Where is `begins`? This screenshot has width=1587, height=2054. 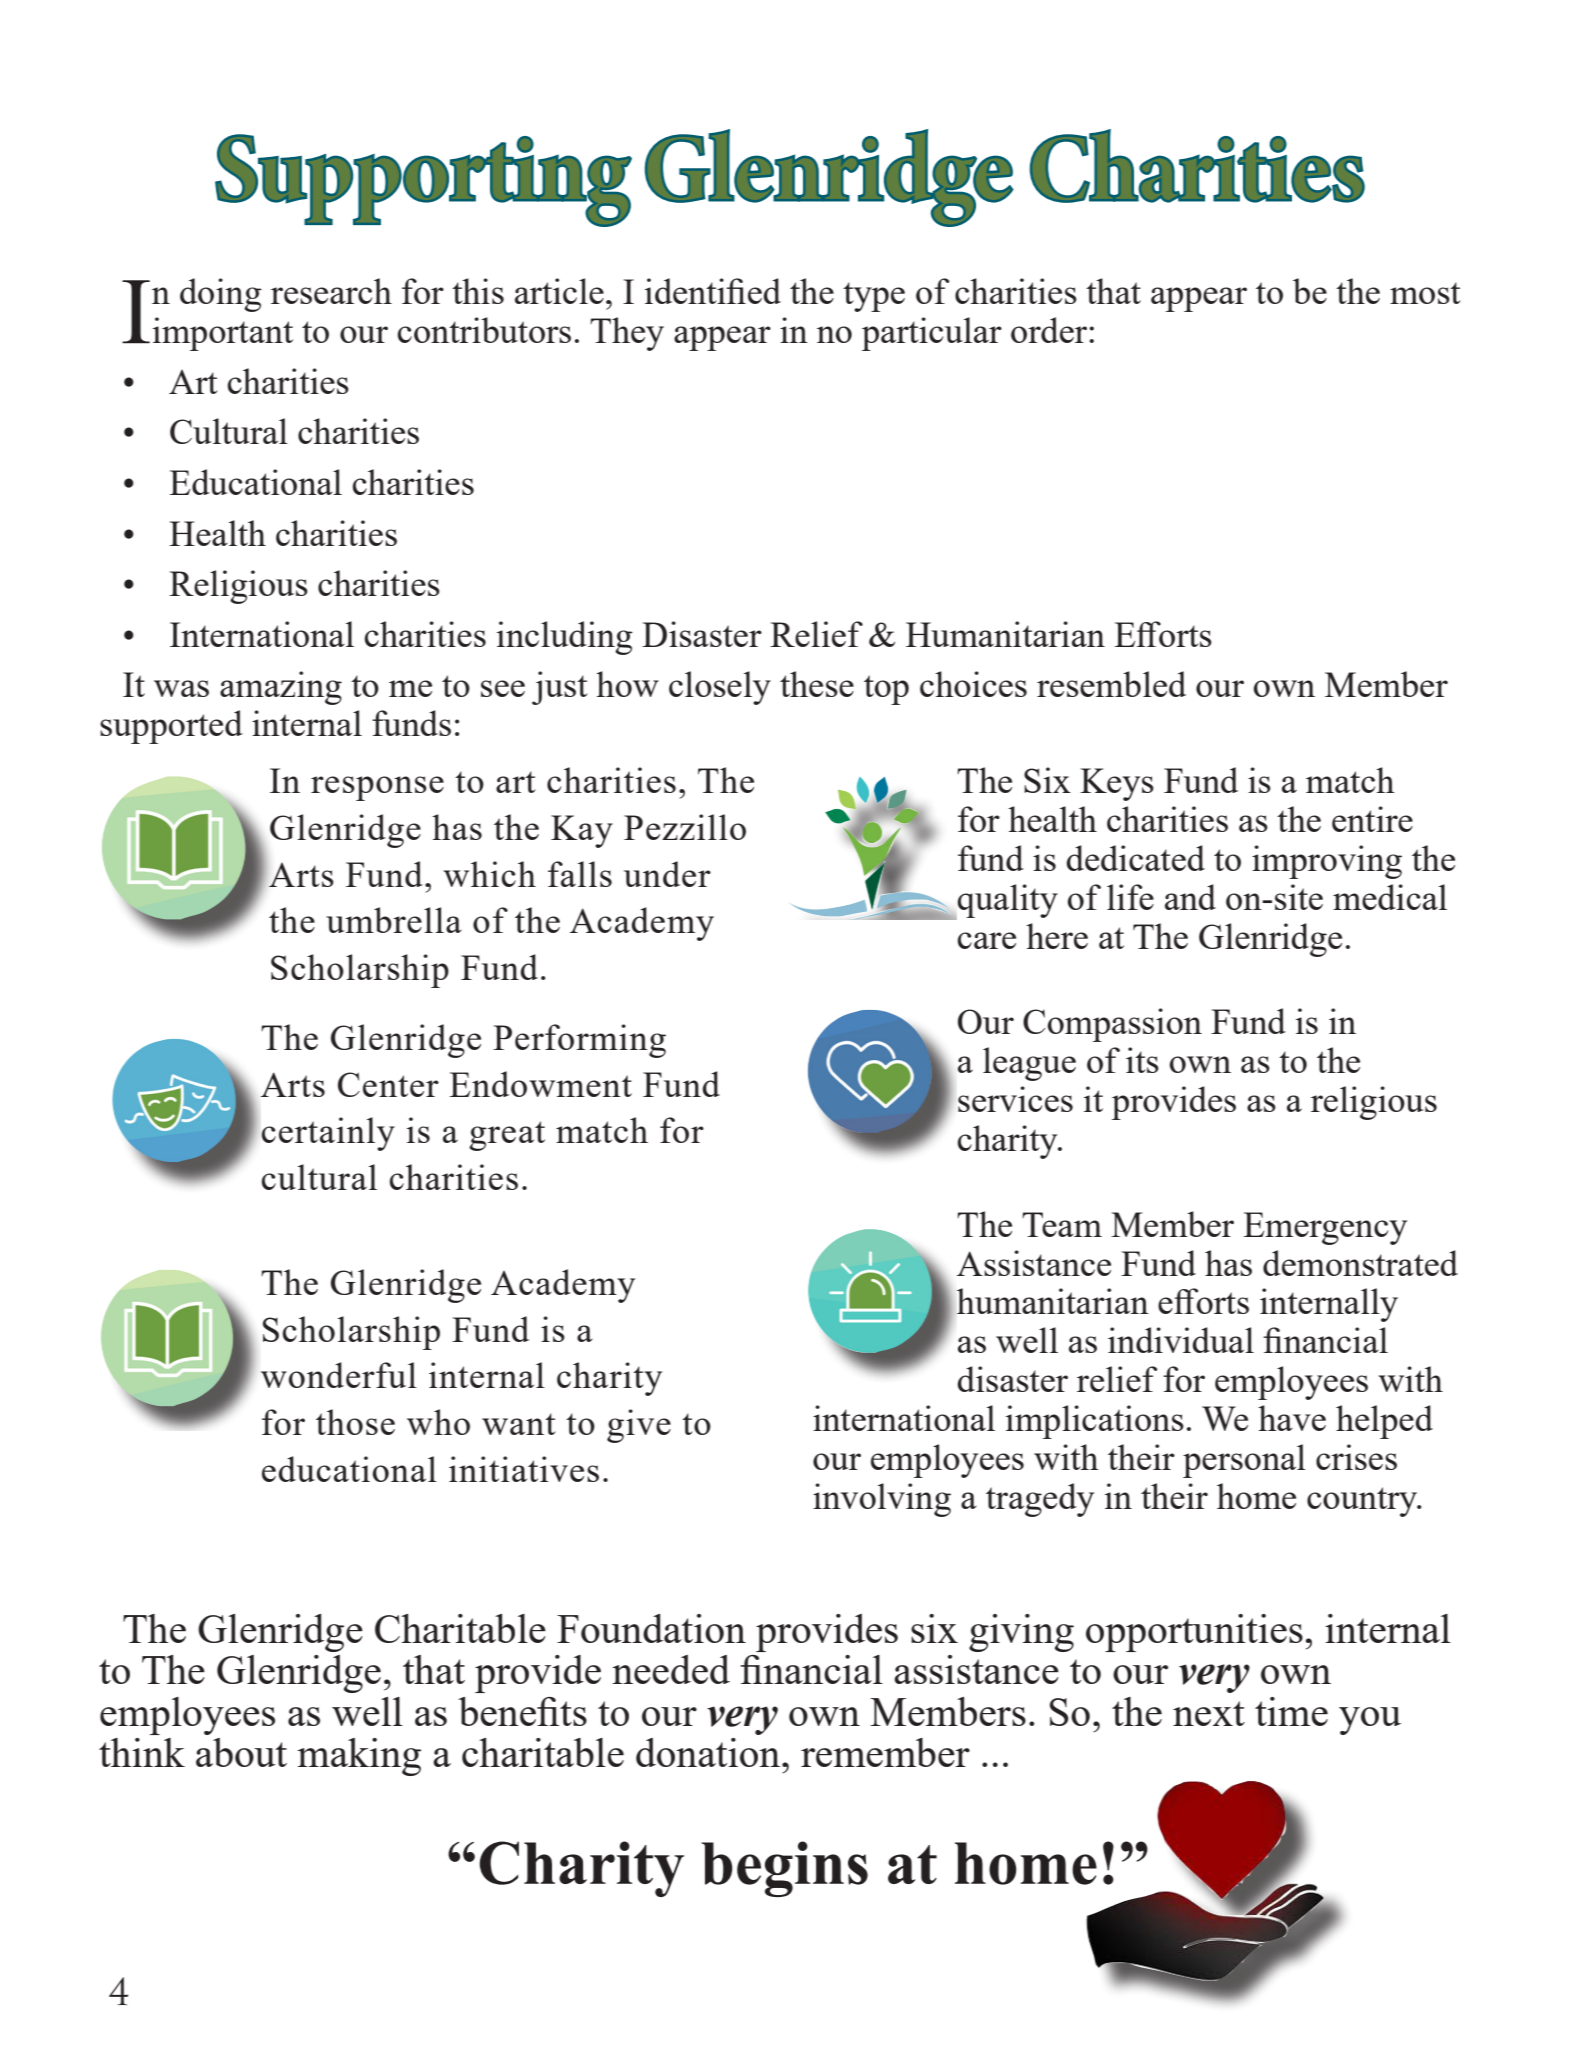
begins is located at coordinates (784, 1869).
